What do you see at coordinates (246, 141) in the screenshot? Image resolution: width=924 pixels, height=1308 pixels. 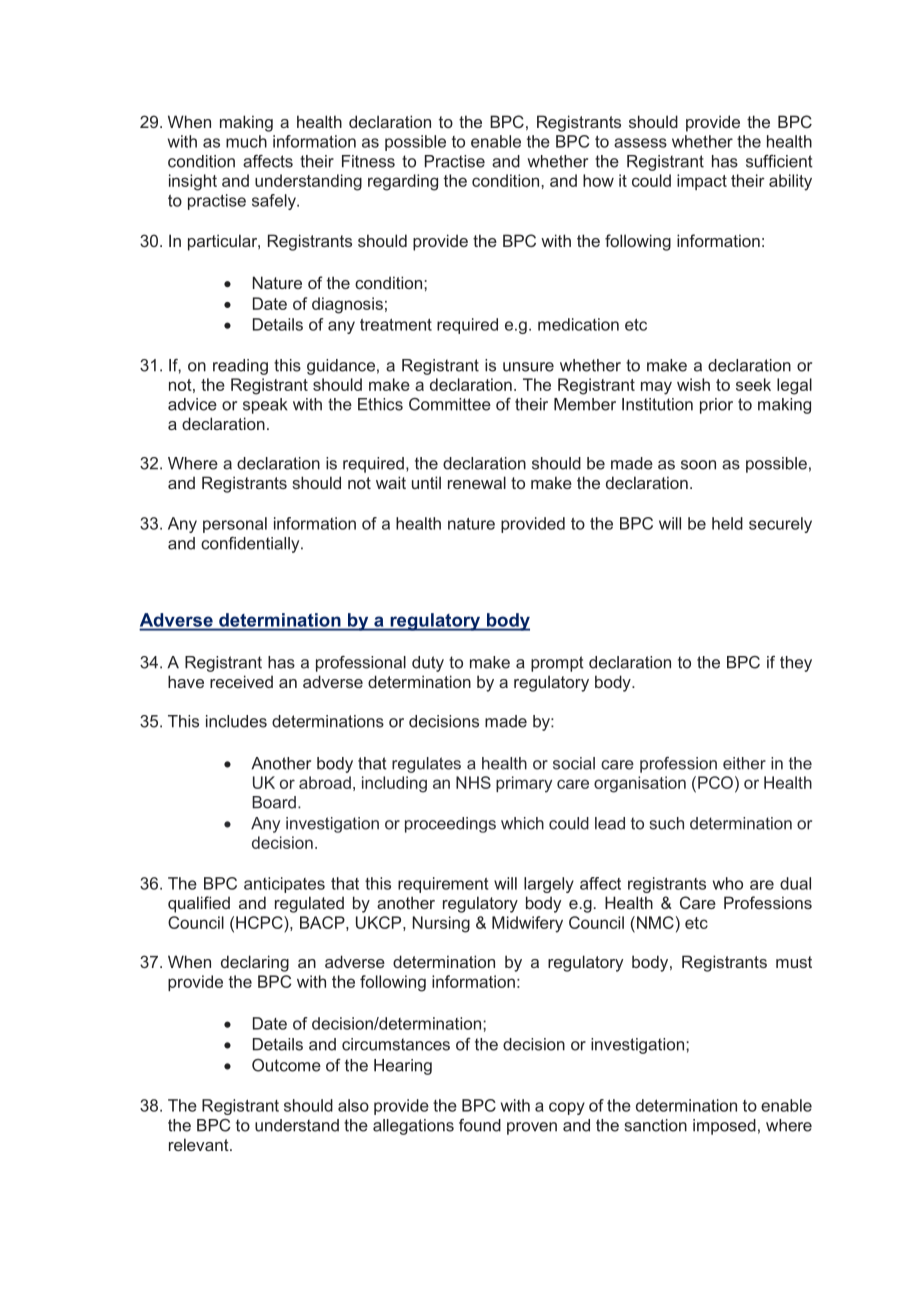 I see `much` at bounding box center [246, 141].
